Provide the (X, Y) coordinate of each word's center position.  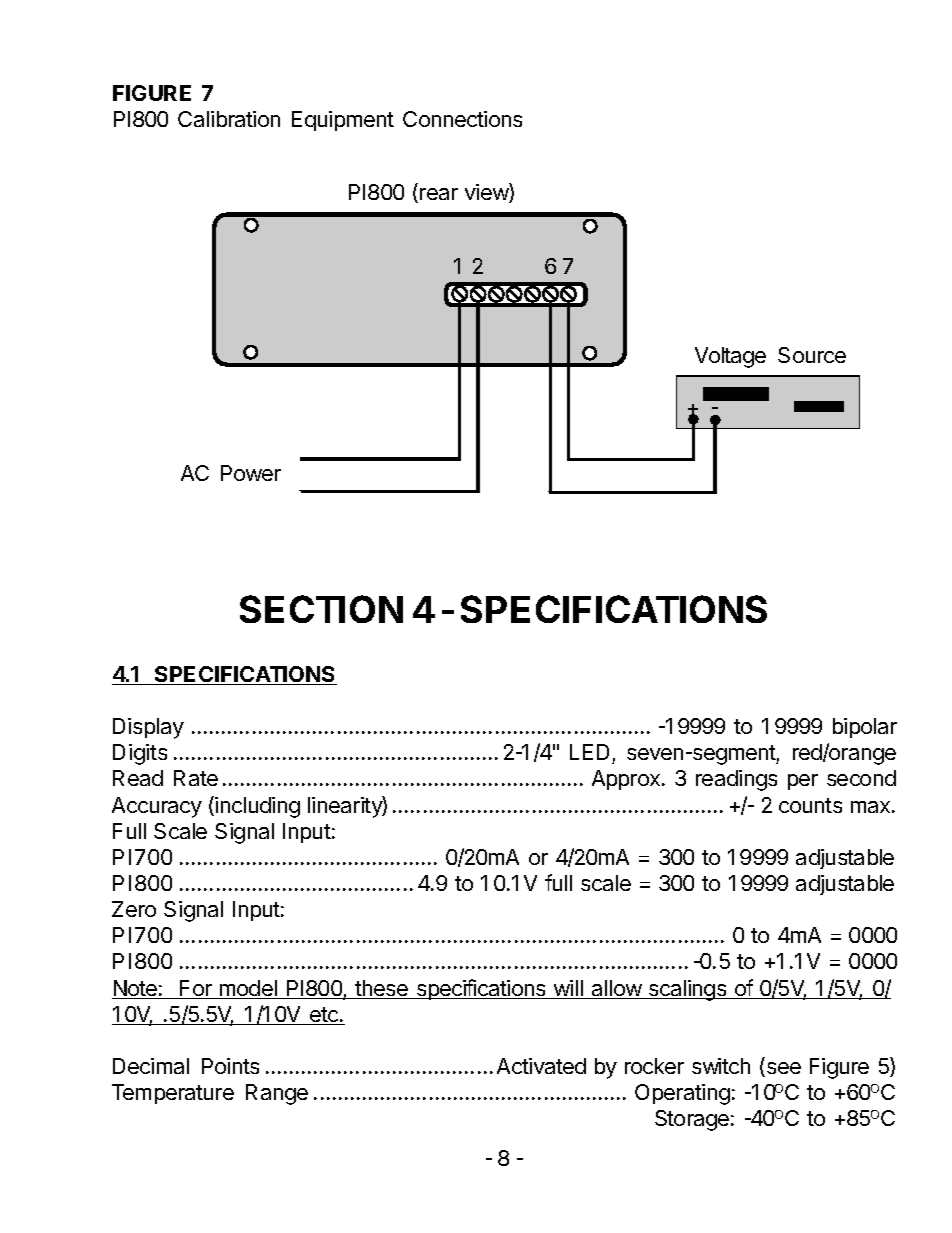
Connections (462, 119)
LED (589, 752)
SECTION (321, 609)
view (487, 193)
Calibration (229, 119)
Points (230, 1066)
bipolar (865, 728)
